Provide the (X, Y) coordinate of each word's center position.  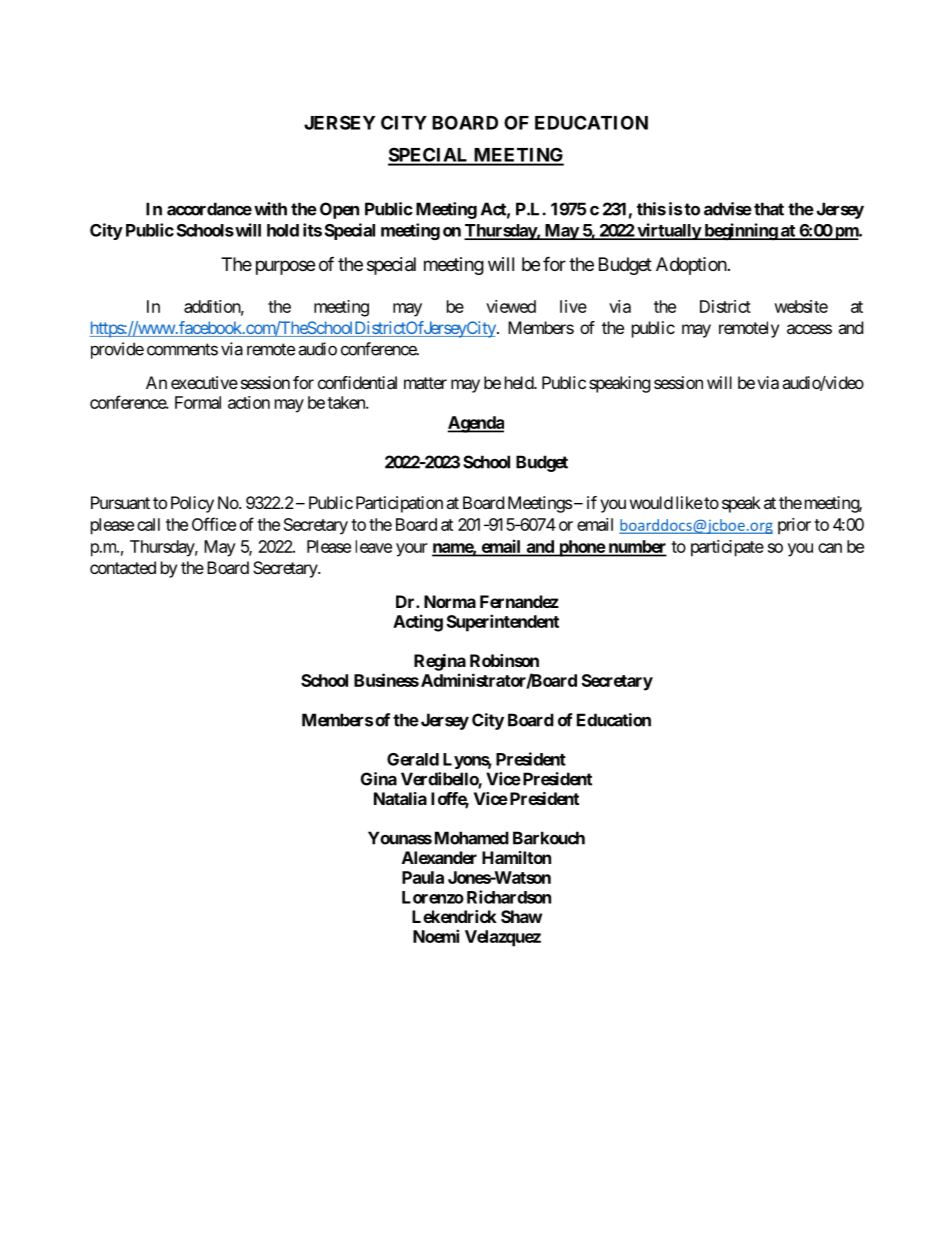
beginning (740, 232)
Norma (450, 601)
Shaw (521, 916)
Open (339, 210)
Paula (423, 877)
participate (727, 548)
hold (283, 230)
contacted (123, 567)
